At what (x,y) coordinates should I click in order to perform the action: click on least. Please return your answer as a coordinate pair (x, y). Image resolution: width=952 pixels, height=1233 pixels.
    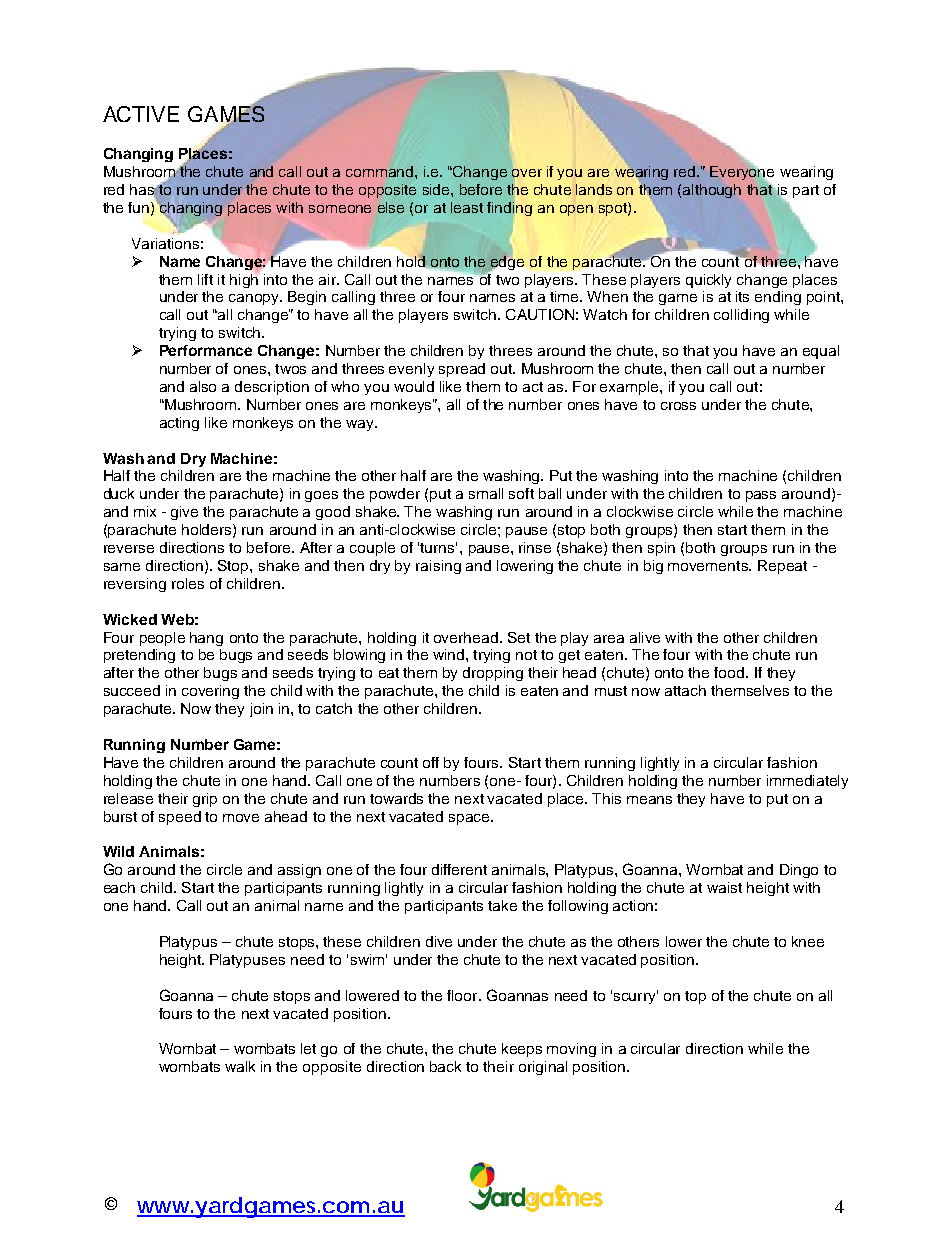
    Looking at the image, I should click on (467, 207).
